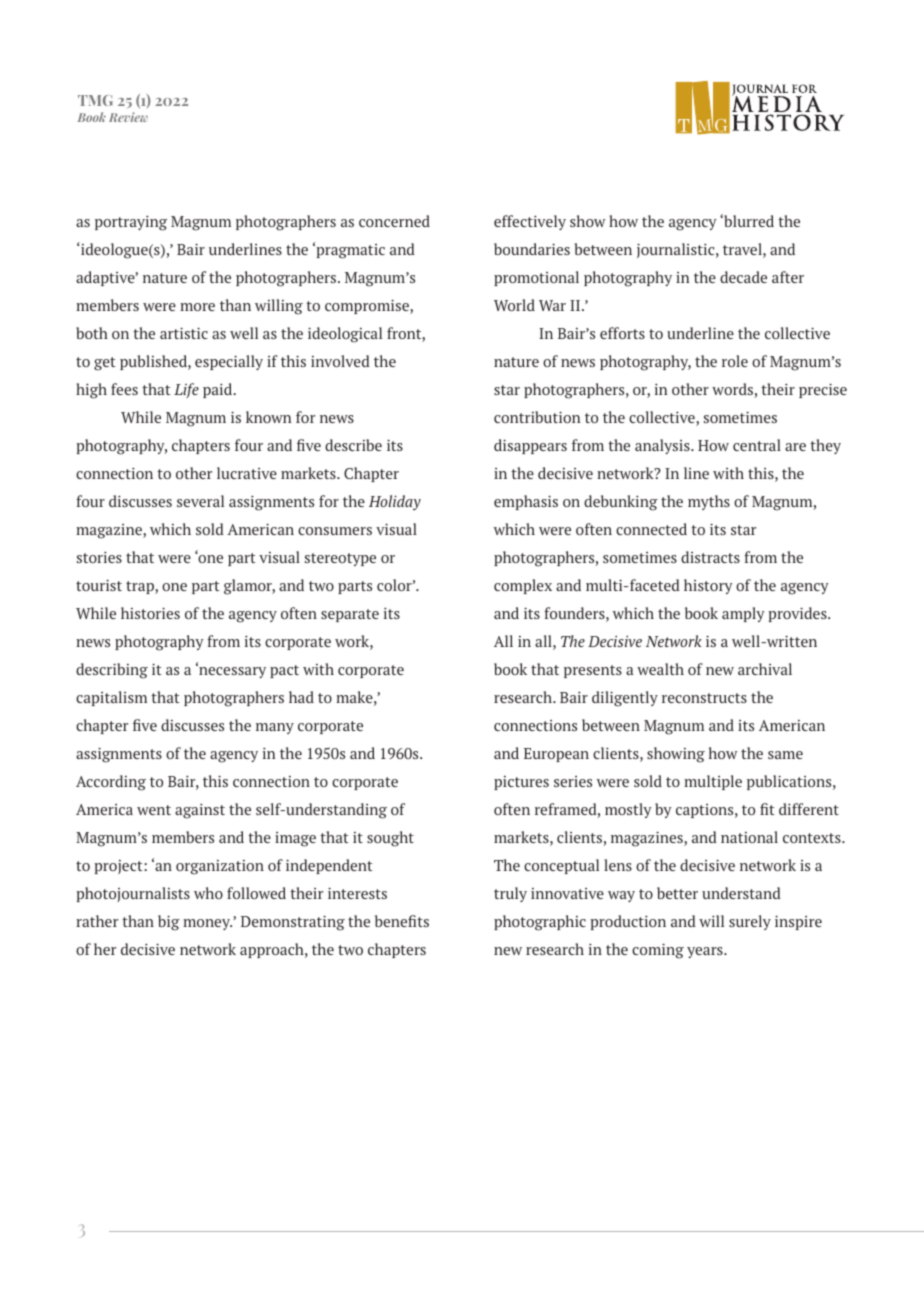  I want to click on separate, so click(350, 615).
